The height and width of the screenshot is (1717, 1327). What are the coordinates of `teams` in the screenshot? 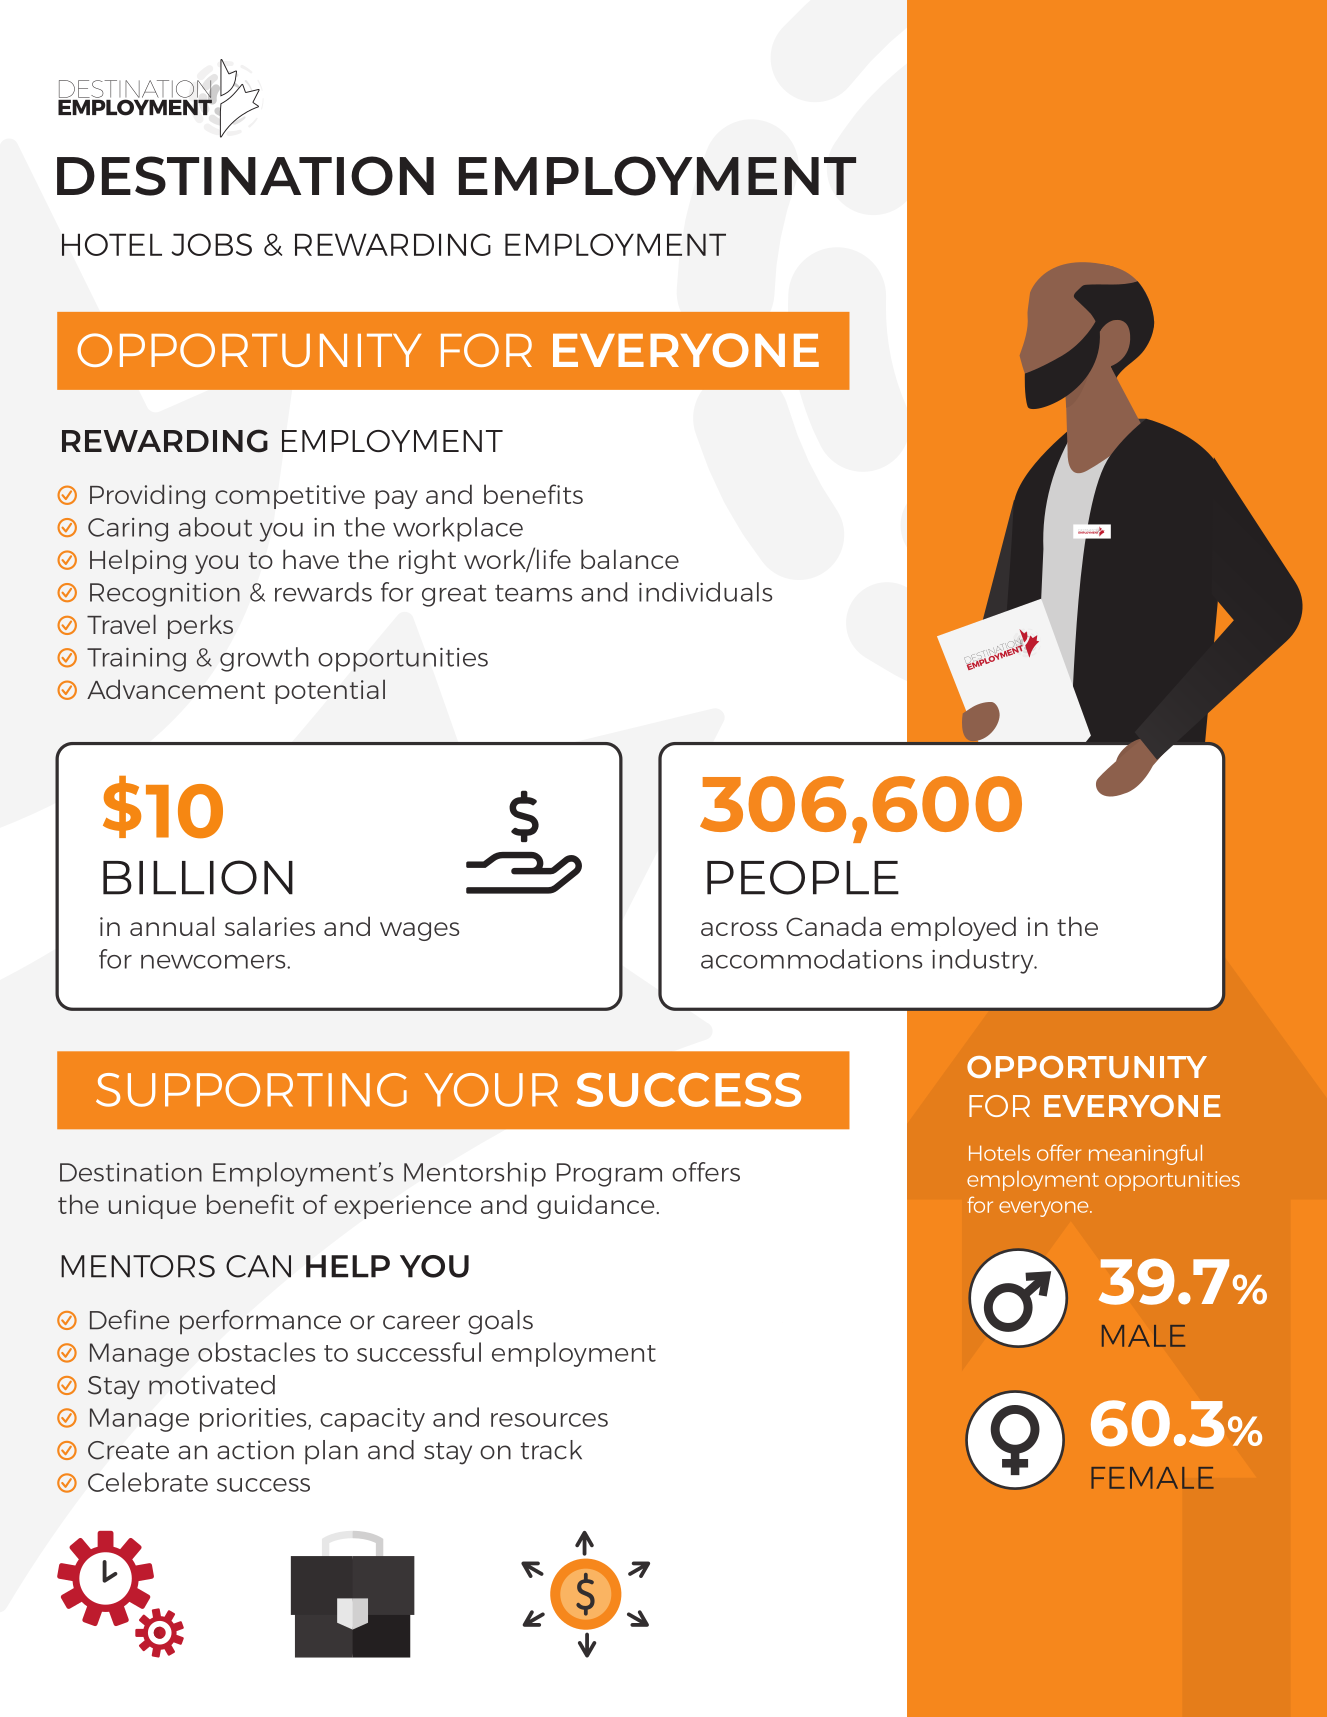 It's located at (533, 593).
